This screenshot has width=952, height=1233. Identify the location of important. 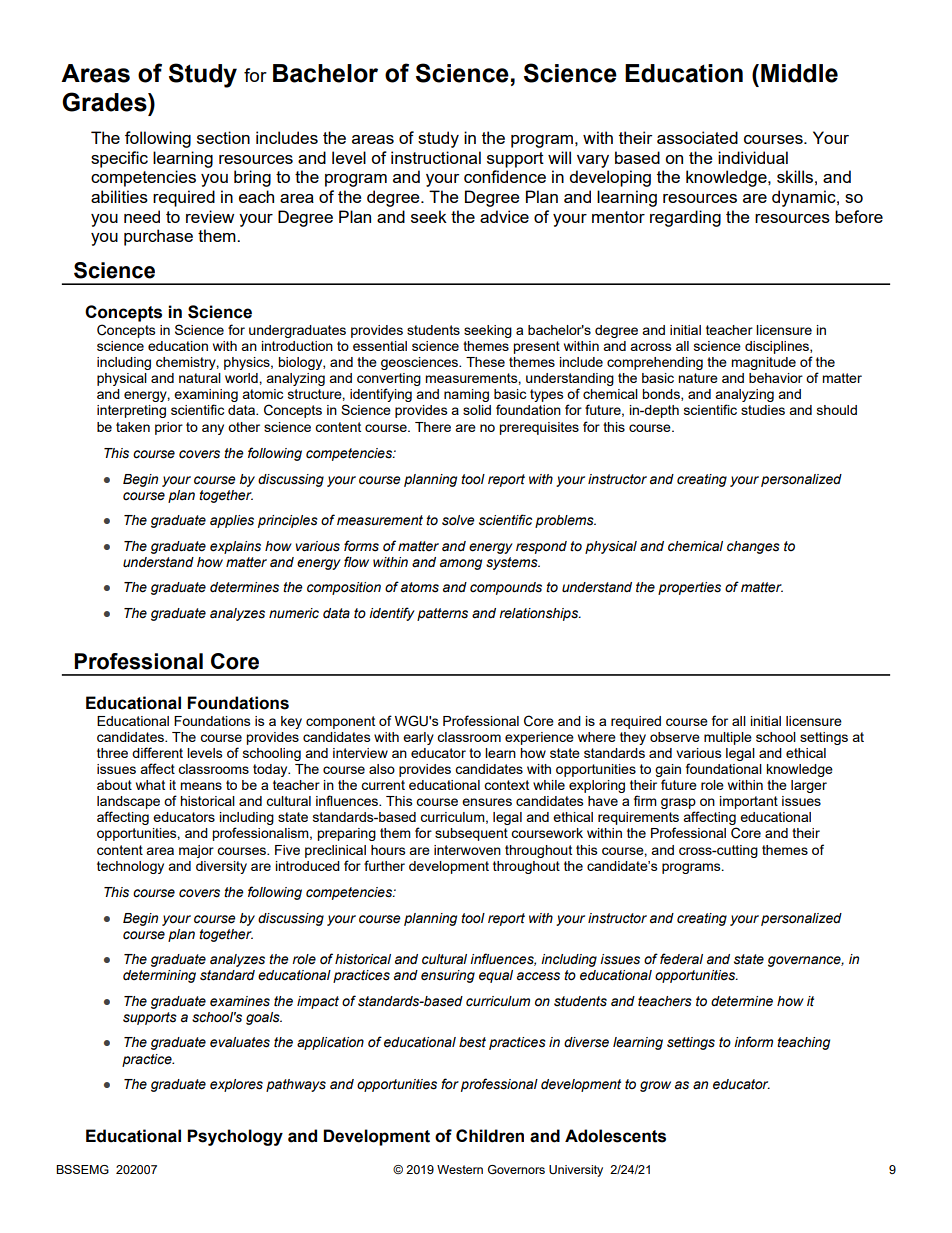
(749, 802).
